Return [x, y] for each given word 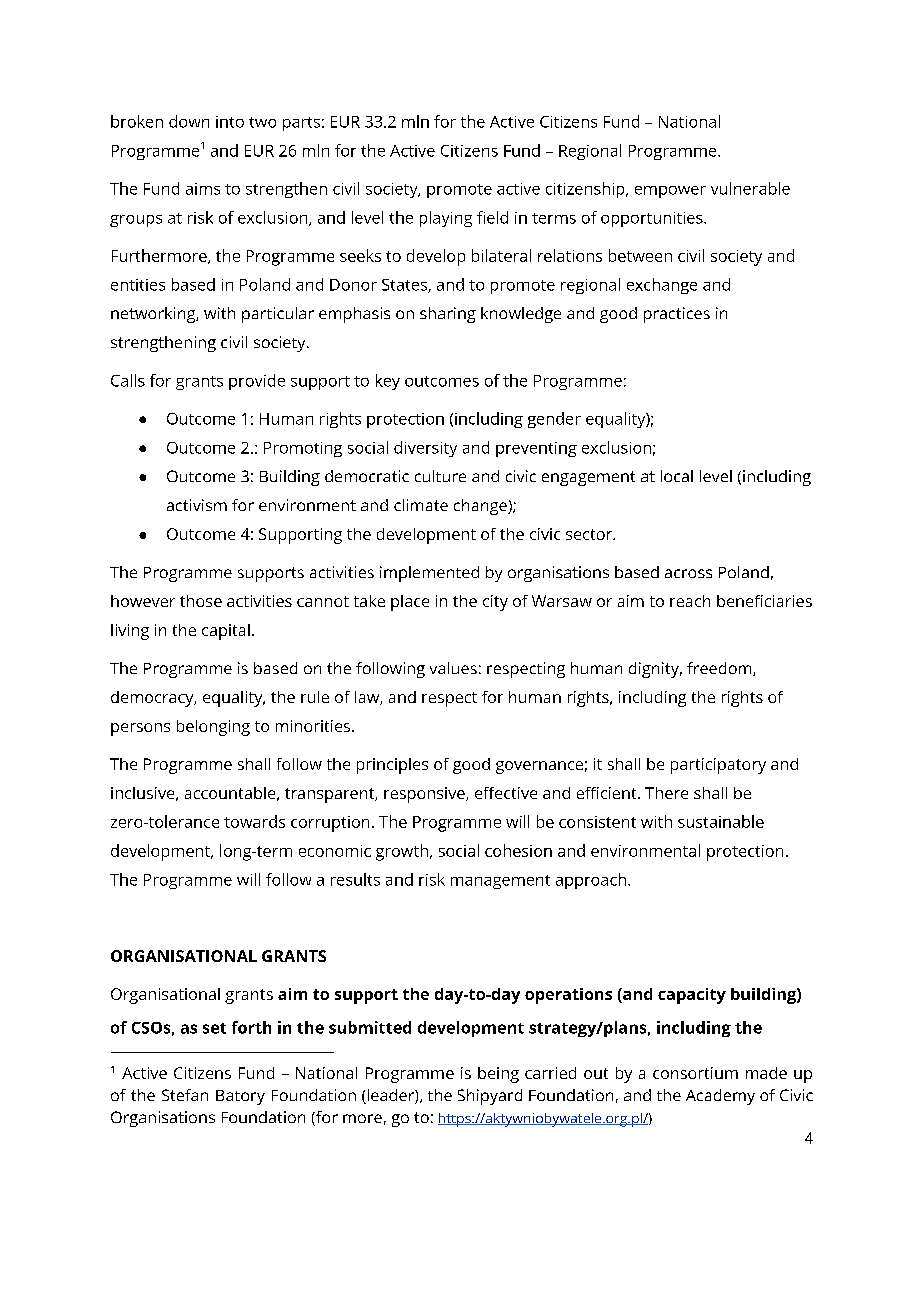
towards [254, 821]
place [410, 603]
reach [690, 601]
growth [402, 852]
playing [446, 219]
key [388, 382]
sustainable [721, 821]
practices [677, 315]
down [189, 121]
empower [670, 192]
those [201, 601]
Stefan [185, 1095]
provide [257, 382]
